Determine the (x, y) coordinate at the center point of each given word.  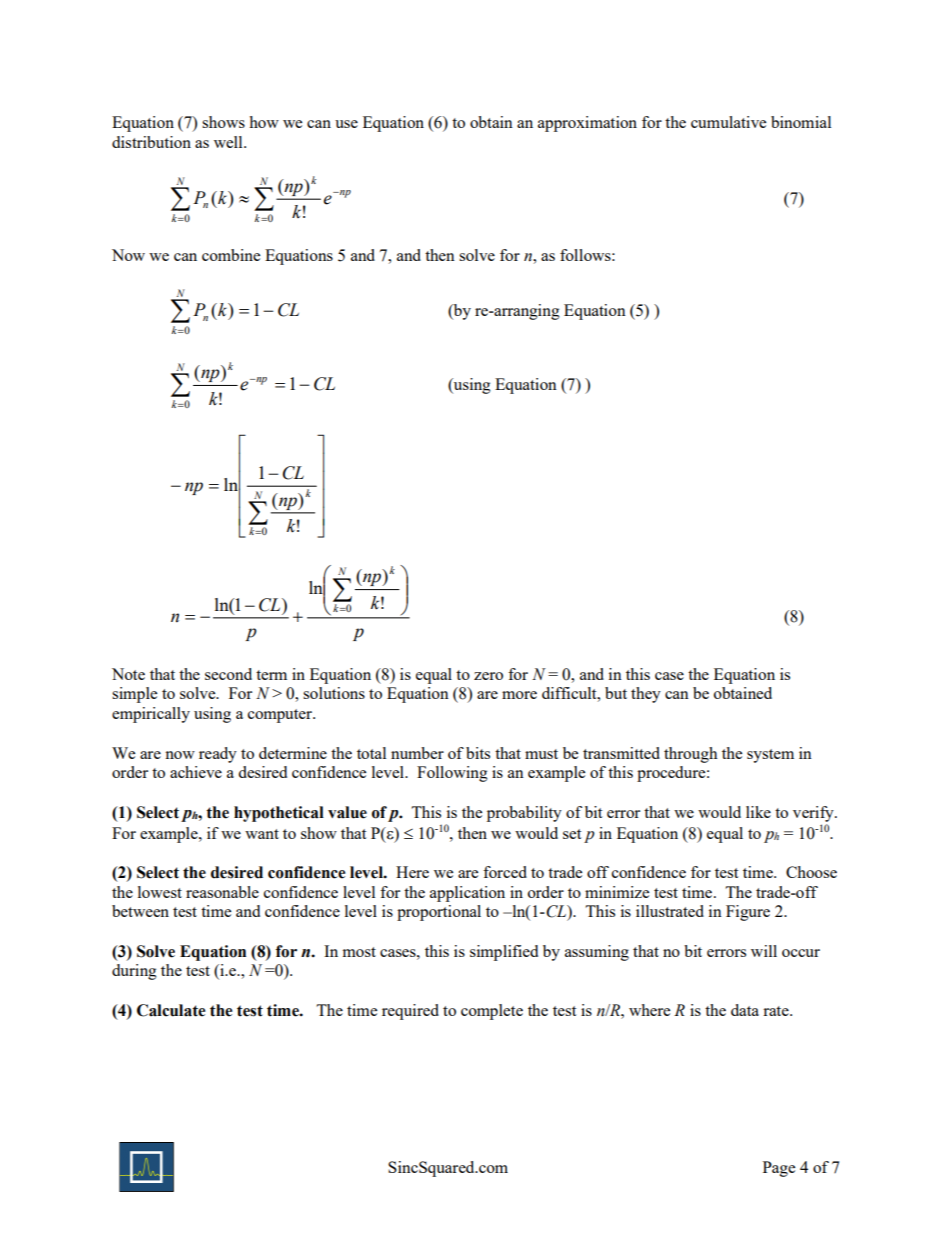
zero (488, 676)
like (758, 812)
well (229, 142)
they (646, 695)
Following (452, 774)
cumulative (728, 122)
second (228, 674)
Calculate (171, 1010)
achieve (196, 772)
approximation (587, 124)
